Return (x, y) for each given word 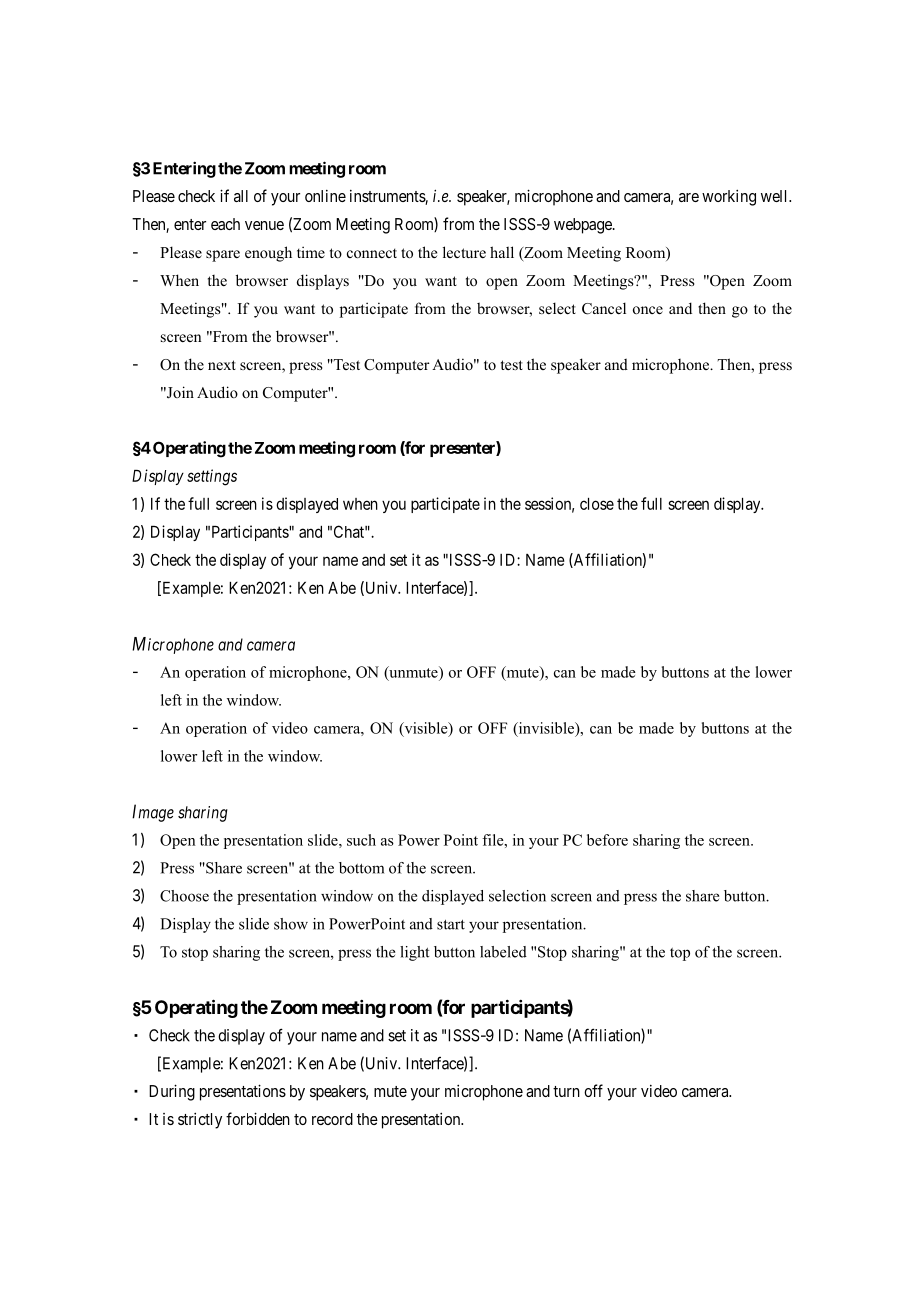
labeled (503, 952)
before (607, 840)
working (729, 197)
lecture (464, 252)
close (597, 504)
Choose (184, 896)
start (451, 925)
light (415, 953)
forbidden (258, 1118)
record (332, 1119)
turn (566, 1091)
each (225, 224)
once (648, 310)
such (361, 840)
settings (212, 477)
